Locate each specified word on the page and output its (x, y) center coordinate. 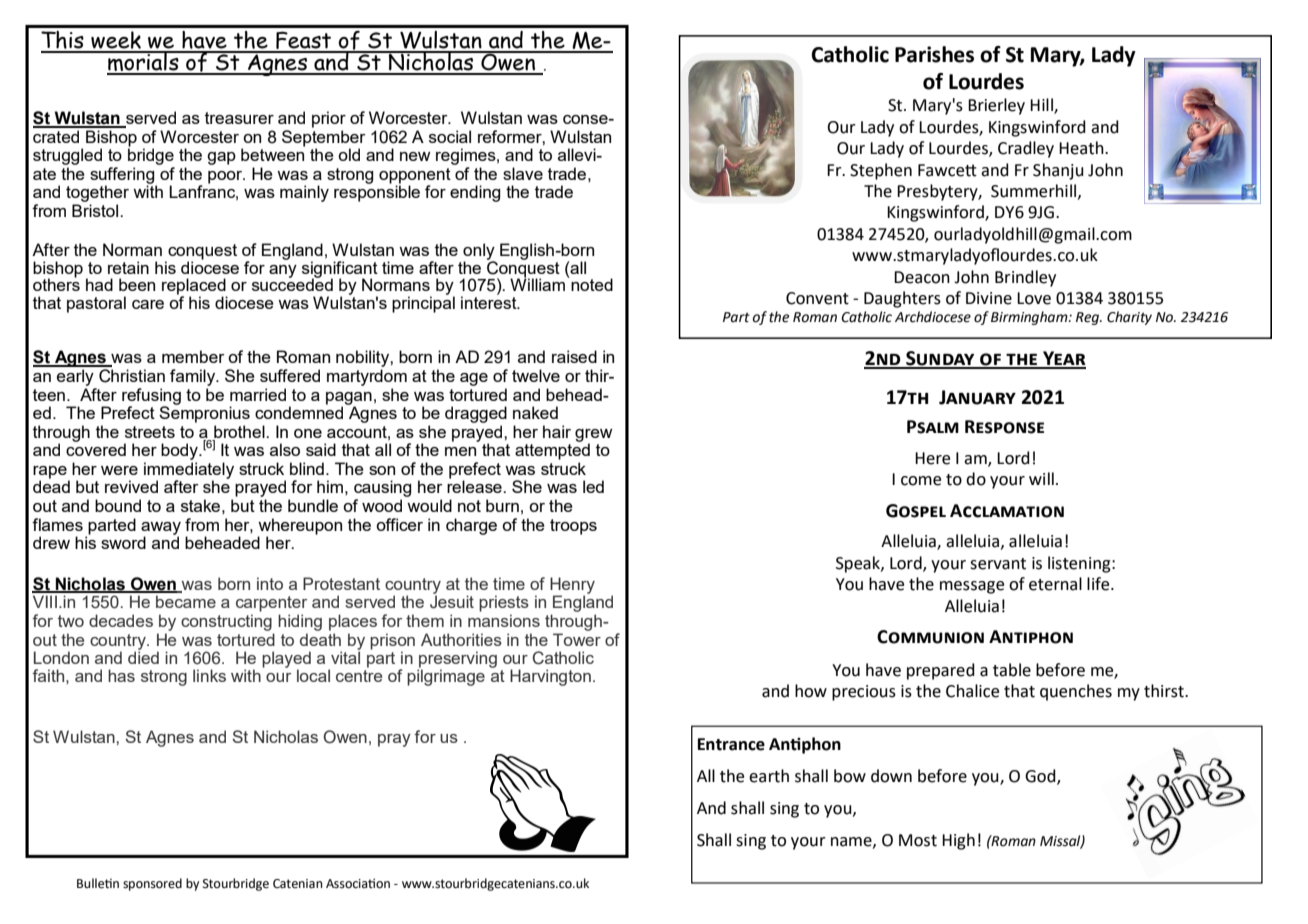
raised (574, 356)
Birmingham (1030, 318)
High (958, 841)
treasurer (239, 118)
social (450, 136)
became (186, 601)
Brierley (996, 106)
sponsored (152, 884)
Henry (572, 586)
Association (358, 883)
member (193, 356)
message (972, 587)
